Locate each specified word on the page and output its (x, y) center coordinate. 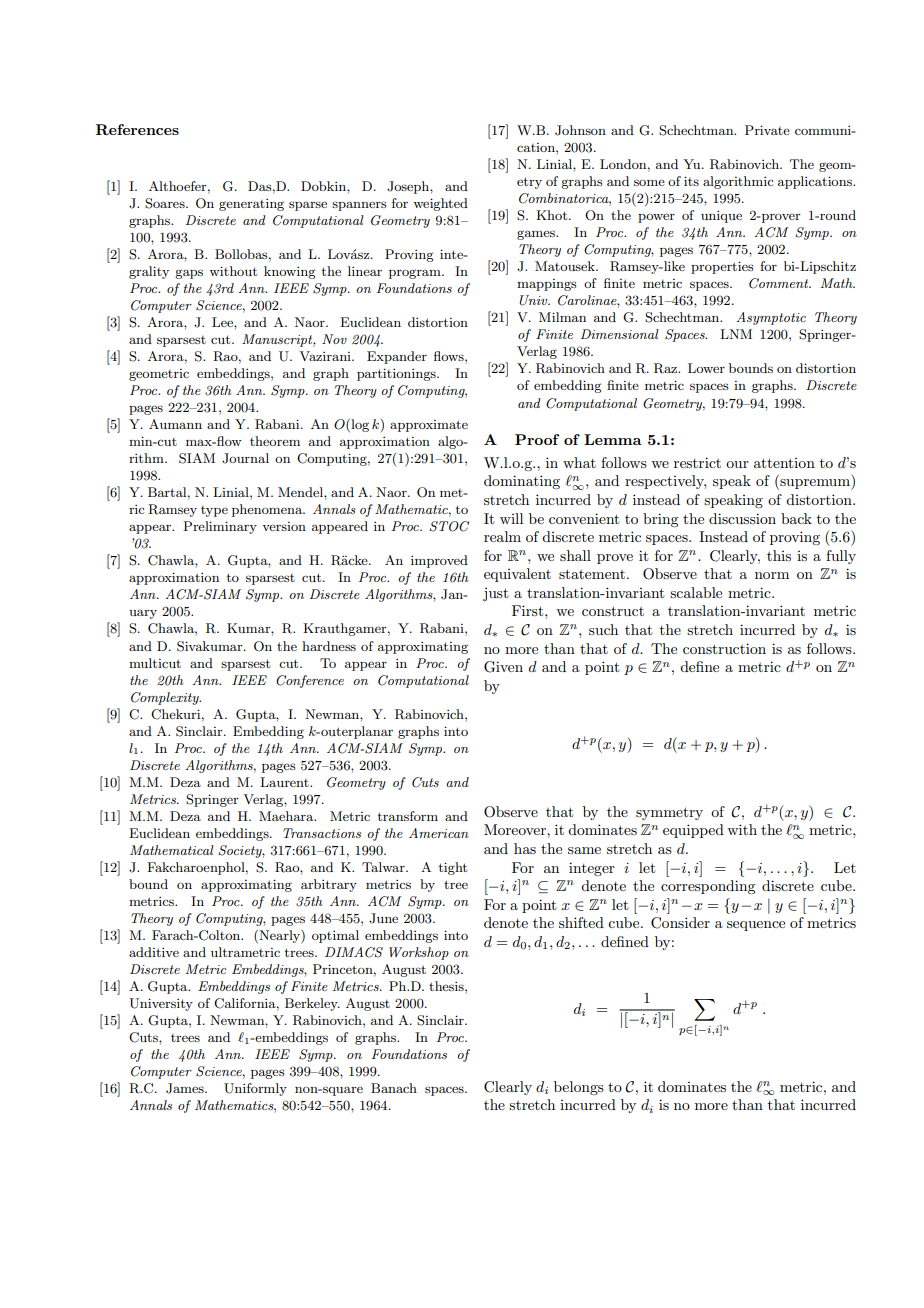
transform (408, 816)
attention (784, 463)
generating (251, 205)
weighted (440, 204)
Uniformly (255, 1089)
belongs (579, 1088)
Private (767, 130)
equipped (693, 831)
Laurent (285, 782)
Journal (245, 458)
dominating (522, 482)
